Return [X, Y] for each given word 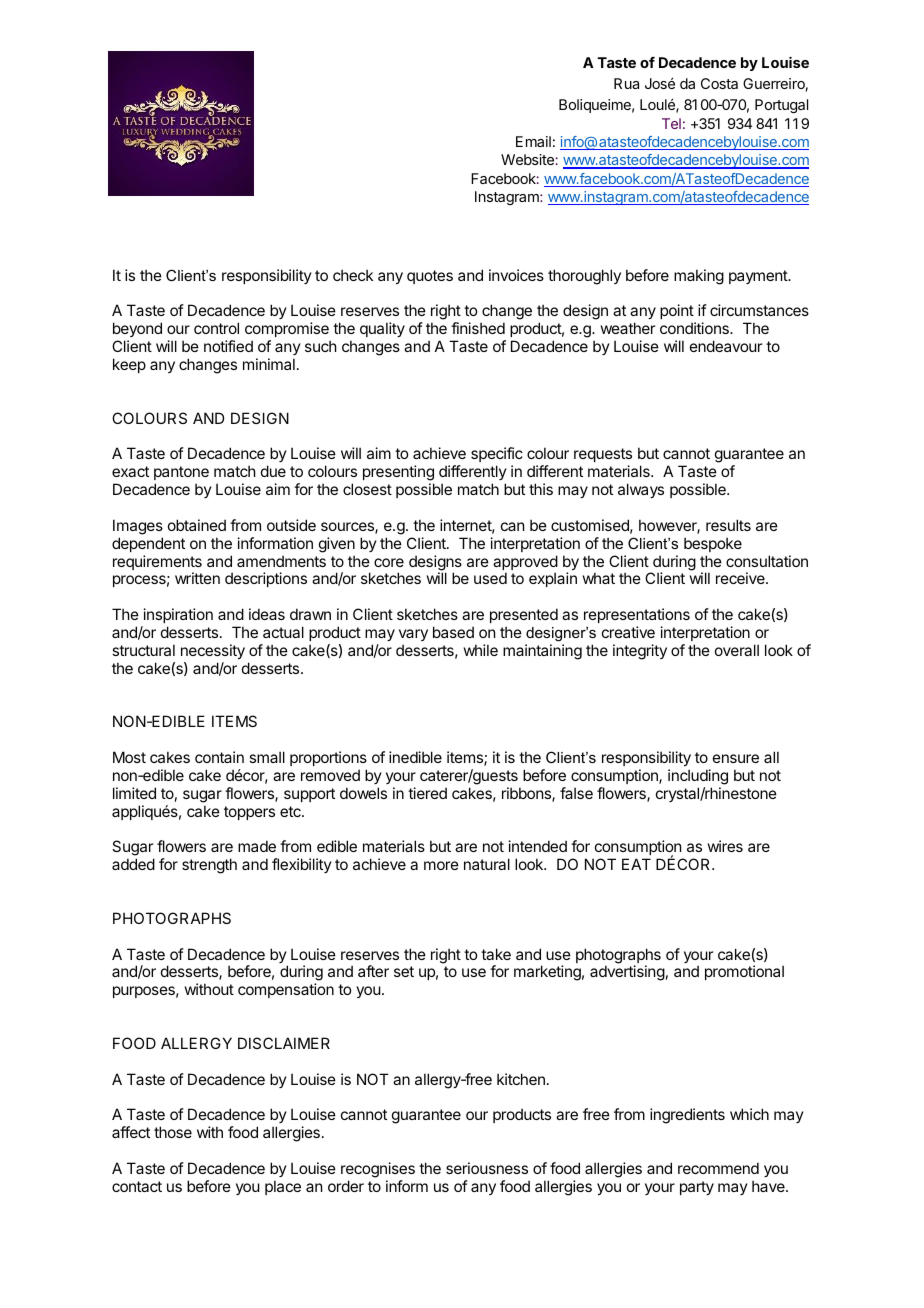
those [173, 1132]
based [453, 632]
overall [737, 650]
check [353, 275]
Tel [671, 123]
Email [533, 141]
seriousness [487, 1168]
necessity [213, 651]
